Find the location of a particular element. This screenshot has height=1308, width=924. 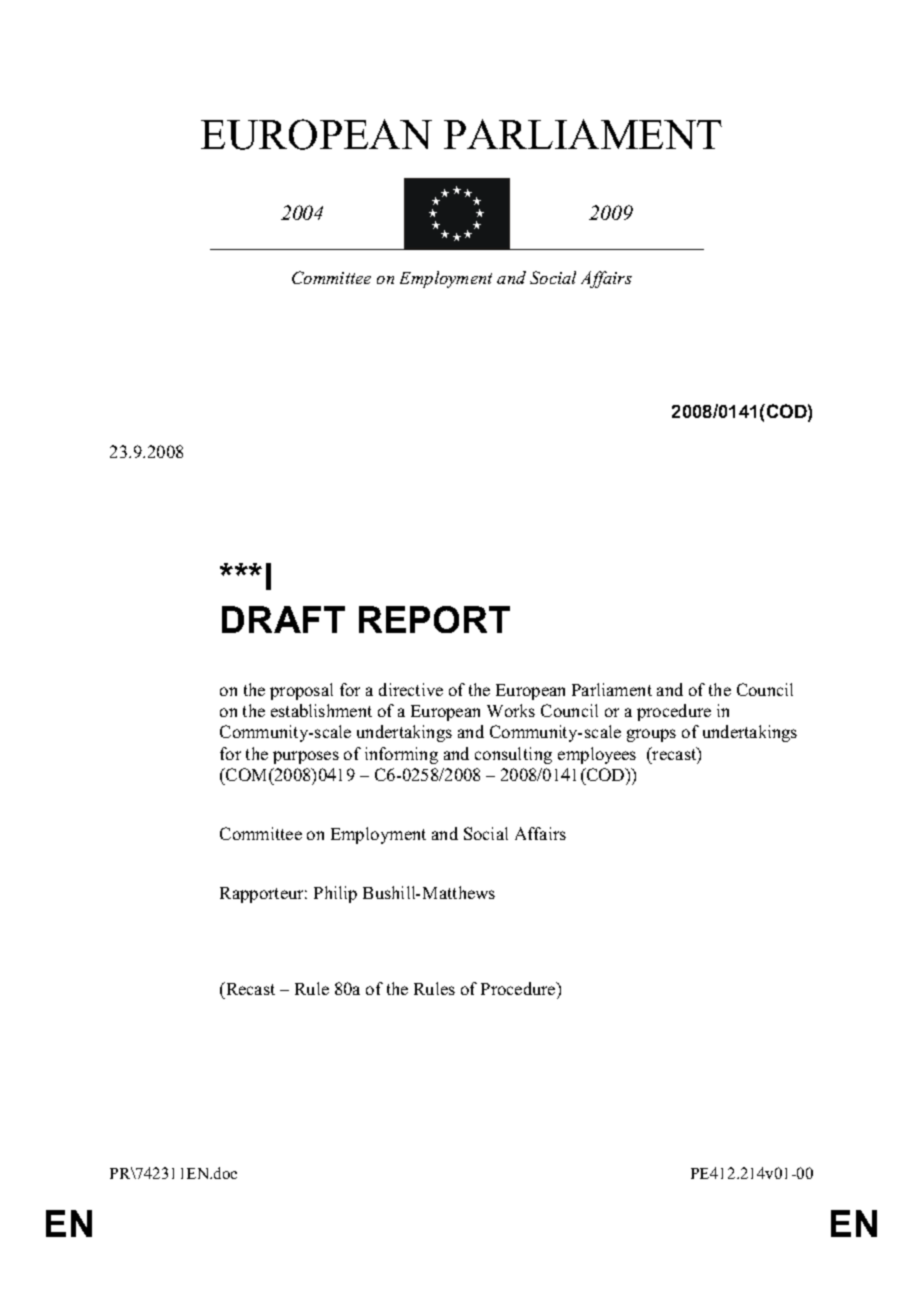

establishment is located at coordinates (321, 710).
